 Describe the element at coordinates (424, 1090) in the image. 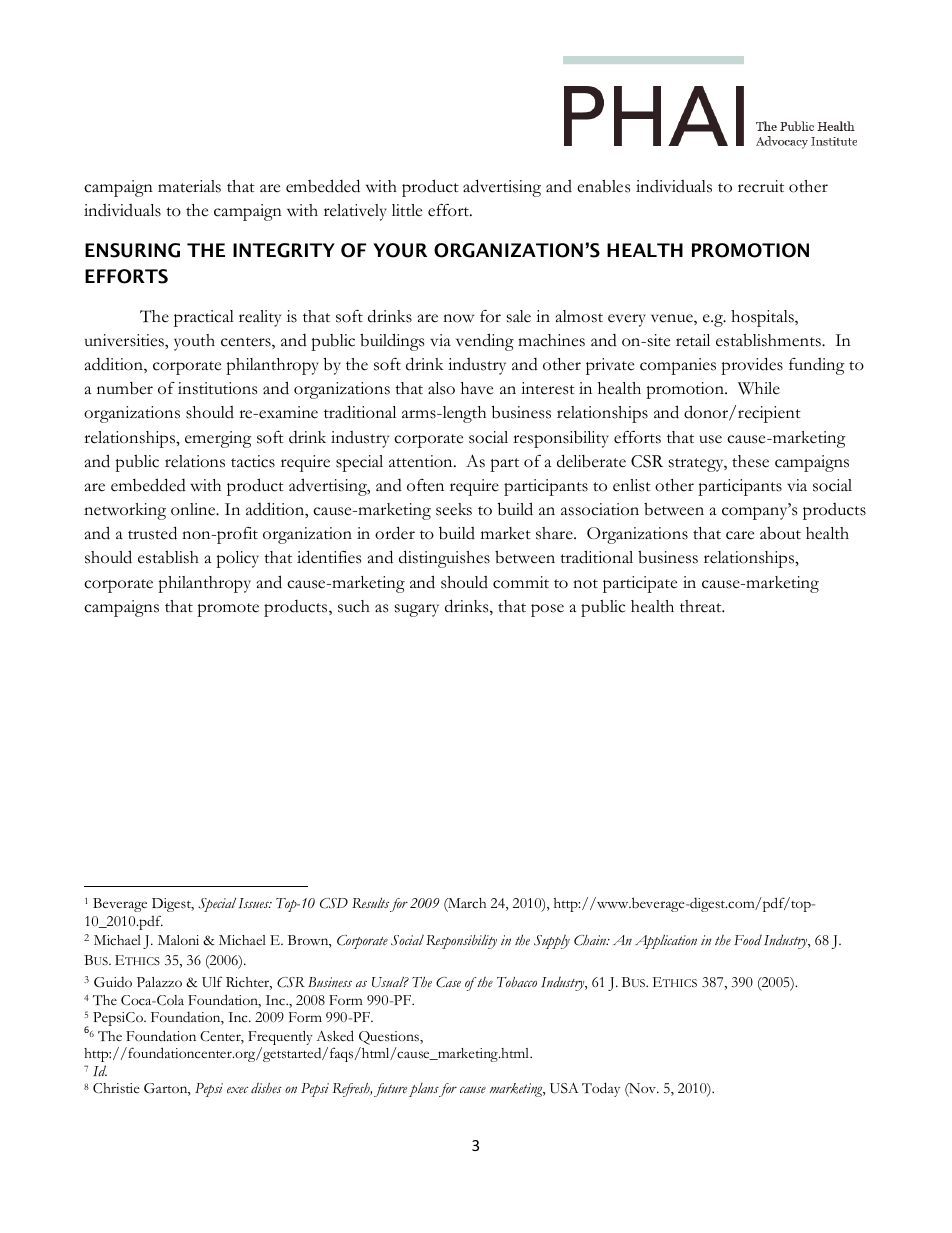

I see `plans` at that location.
